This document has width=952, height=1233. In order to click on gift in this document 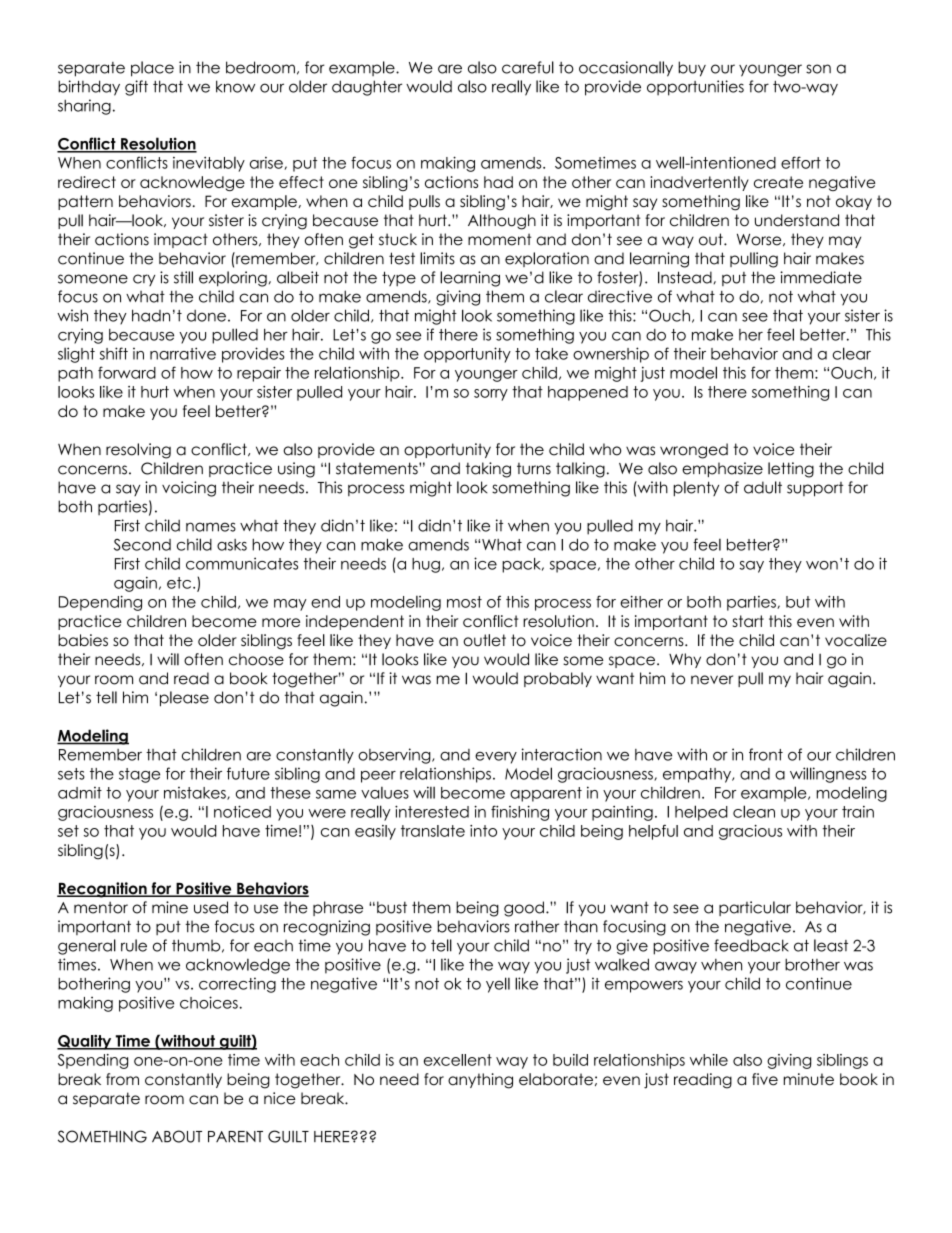, I will do `click(136, 88)`.
